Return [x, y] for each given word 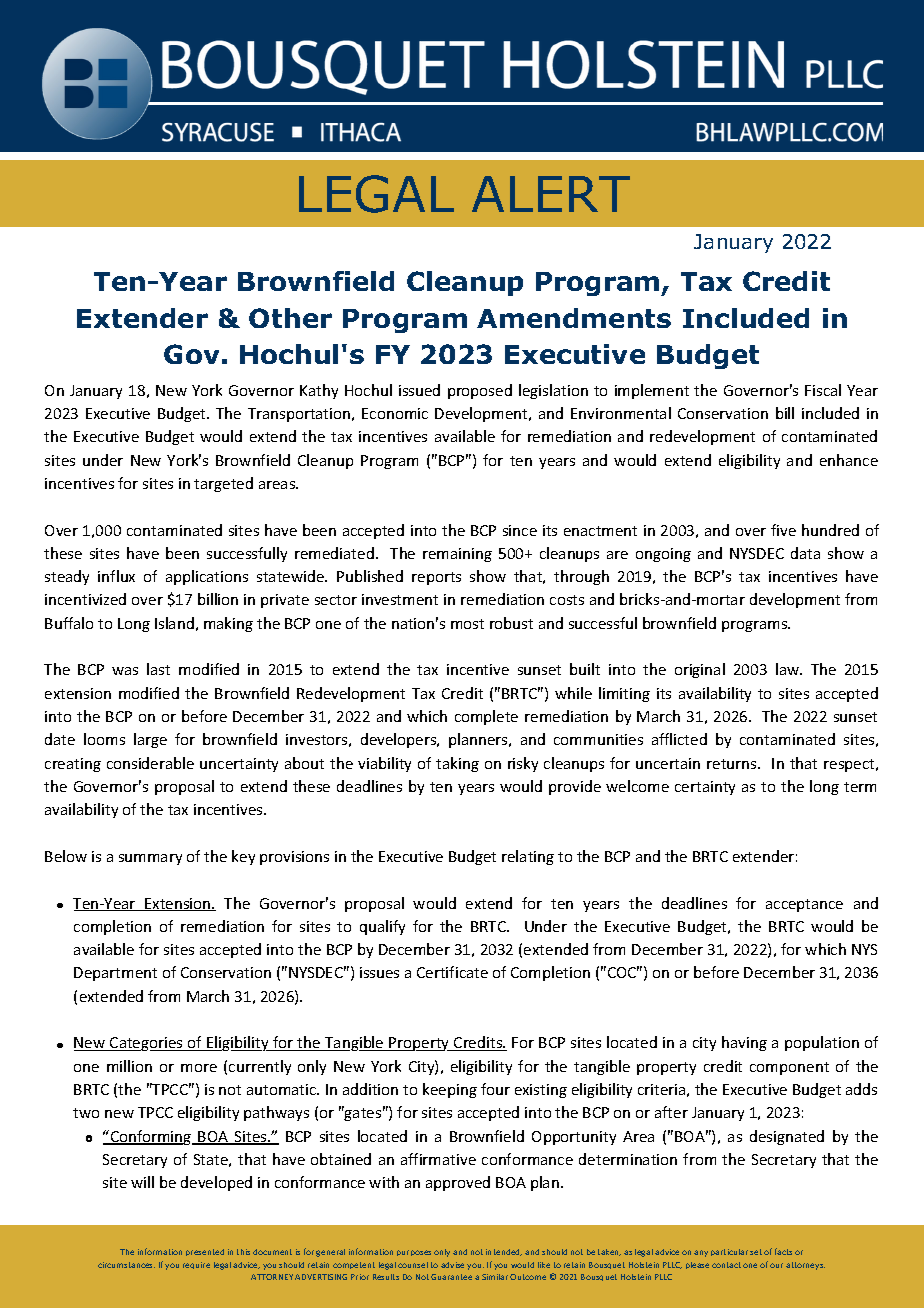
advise [452, 1265]
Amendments [574, 318]
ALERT [551, 194]
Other [290, 318]
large [150, 740]
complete [486, 717]
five [783, 530]
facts [783, 1251]
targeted [223, 484]
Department [115, 974]
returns [733, 764]
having [744, 1043]
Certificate [452, 972]
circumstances [126, 1265]
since [520, 530]
